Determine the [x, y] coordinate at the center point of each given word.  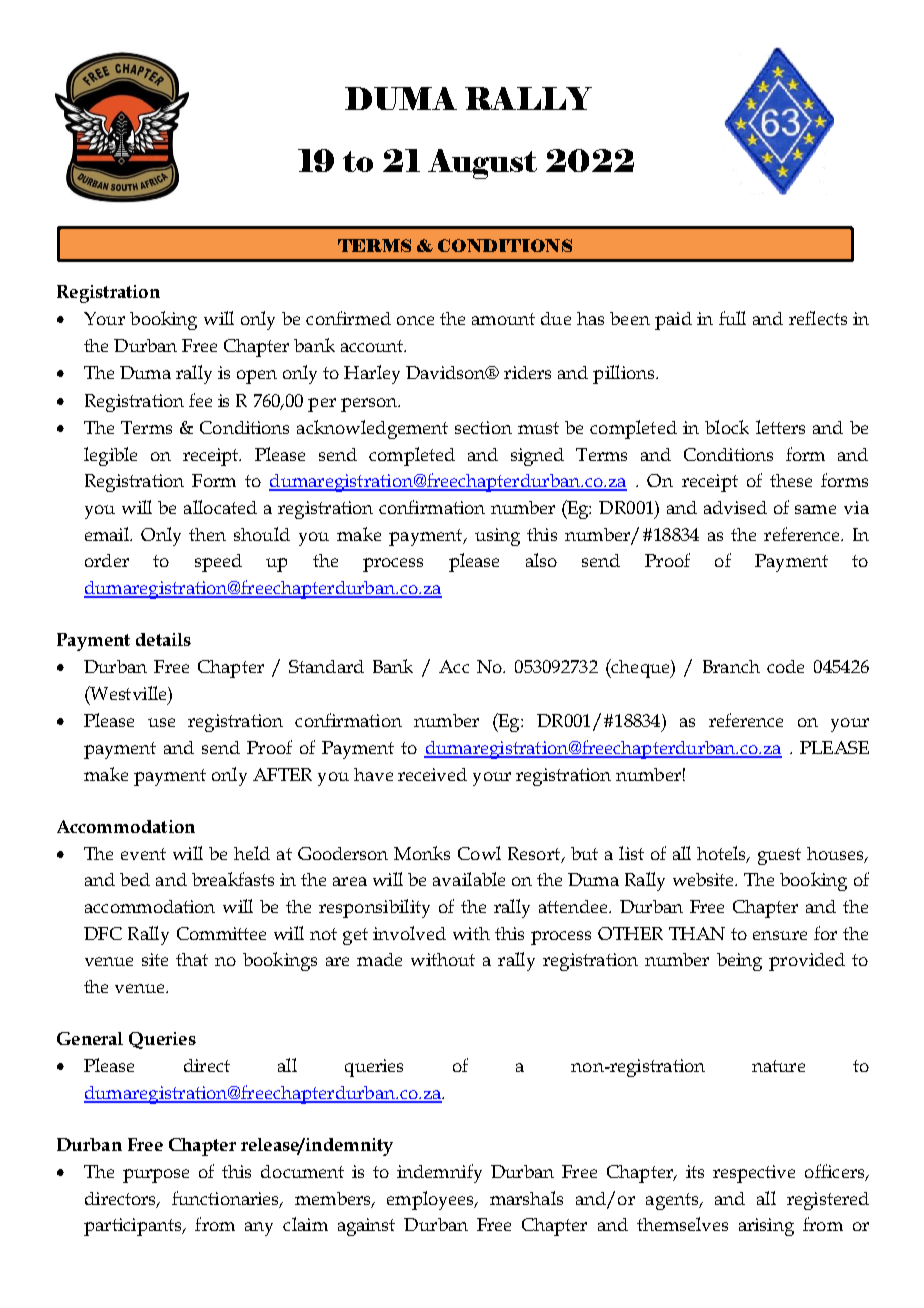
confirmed [348, 318]
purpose [156, 1176]
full [732, 318]
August [482, 164]
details [163, 639]
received [432, 774]
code [785, 666]
